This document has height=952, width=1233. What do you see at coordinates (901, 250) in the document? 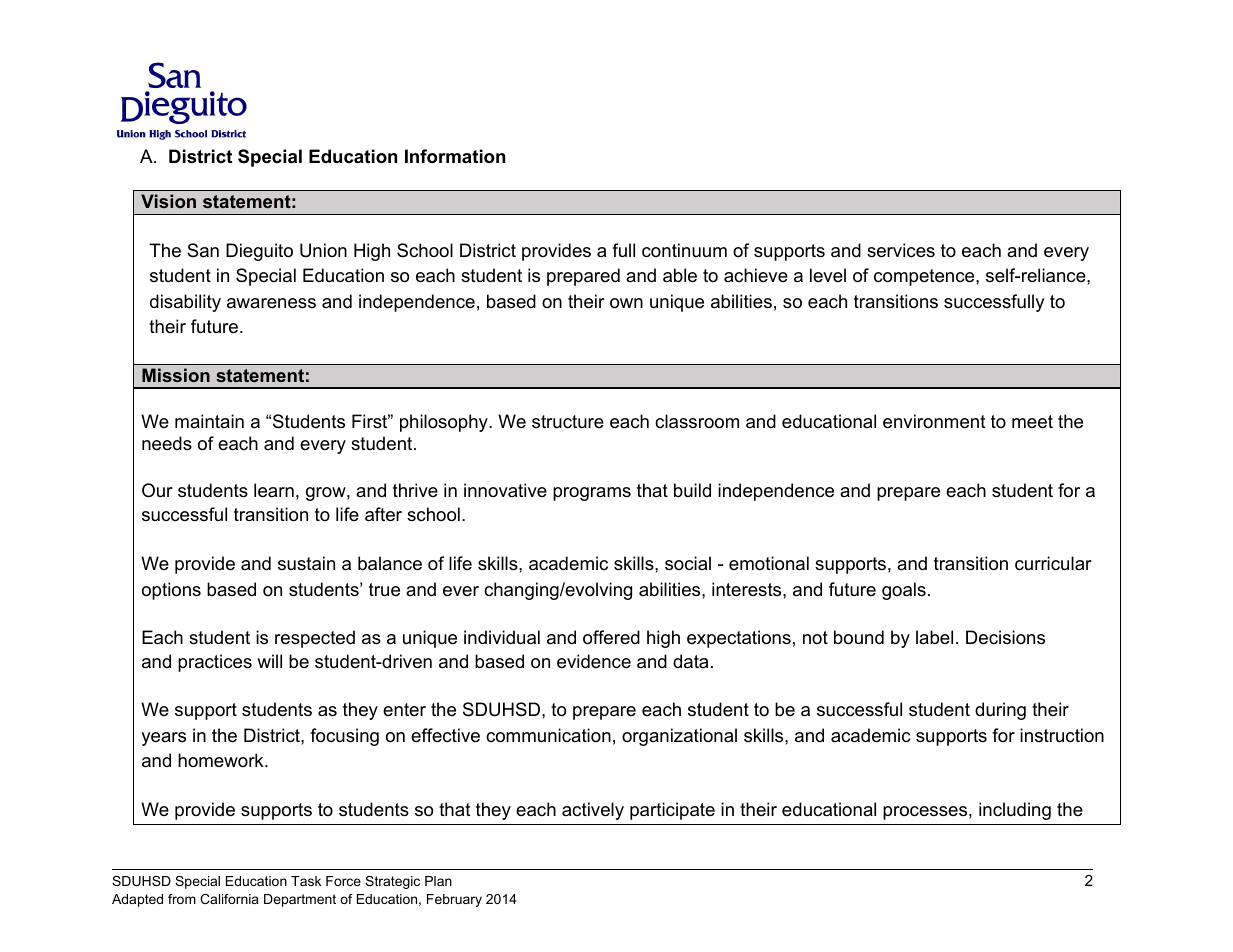
I see `services` at bounding box center [901, 250].
